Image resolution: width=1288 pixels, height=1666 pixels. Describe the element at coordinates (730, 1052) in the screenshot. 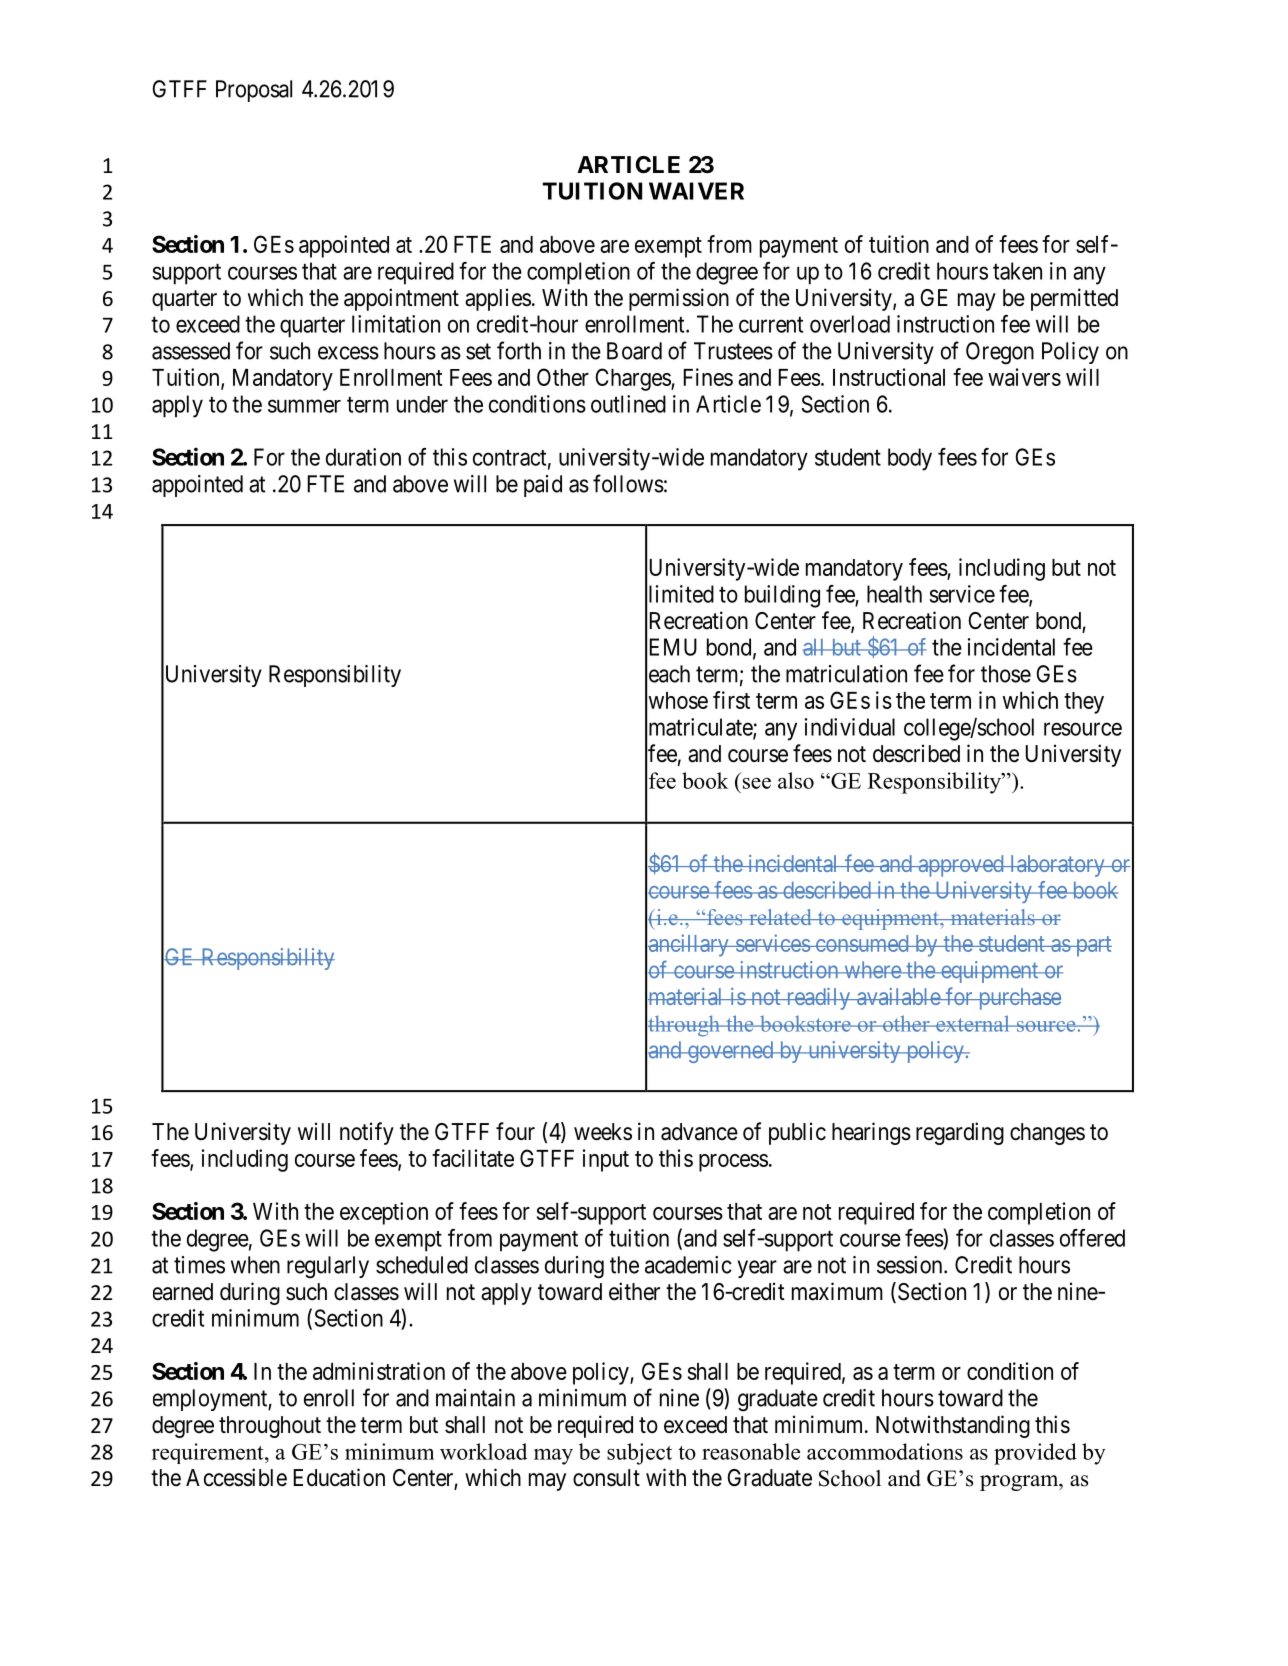

I see `governed` at that location.
